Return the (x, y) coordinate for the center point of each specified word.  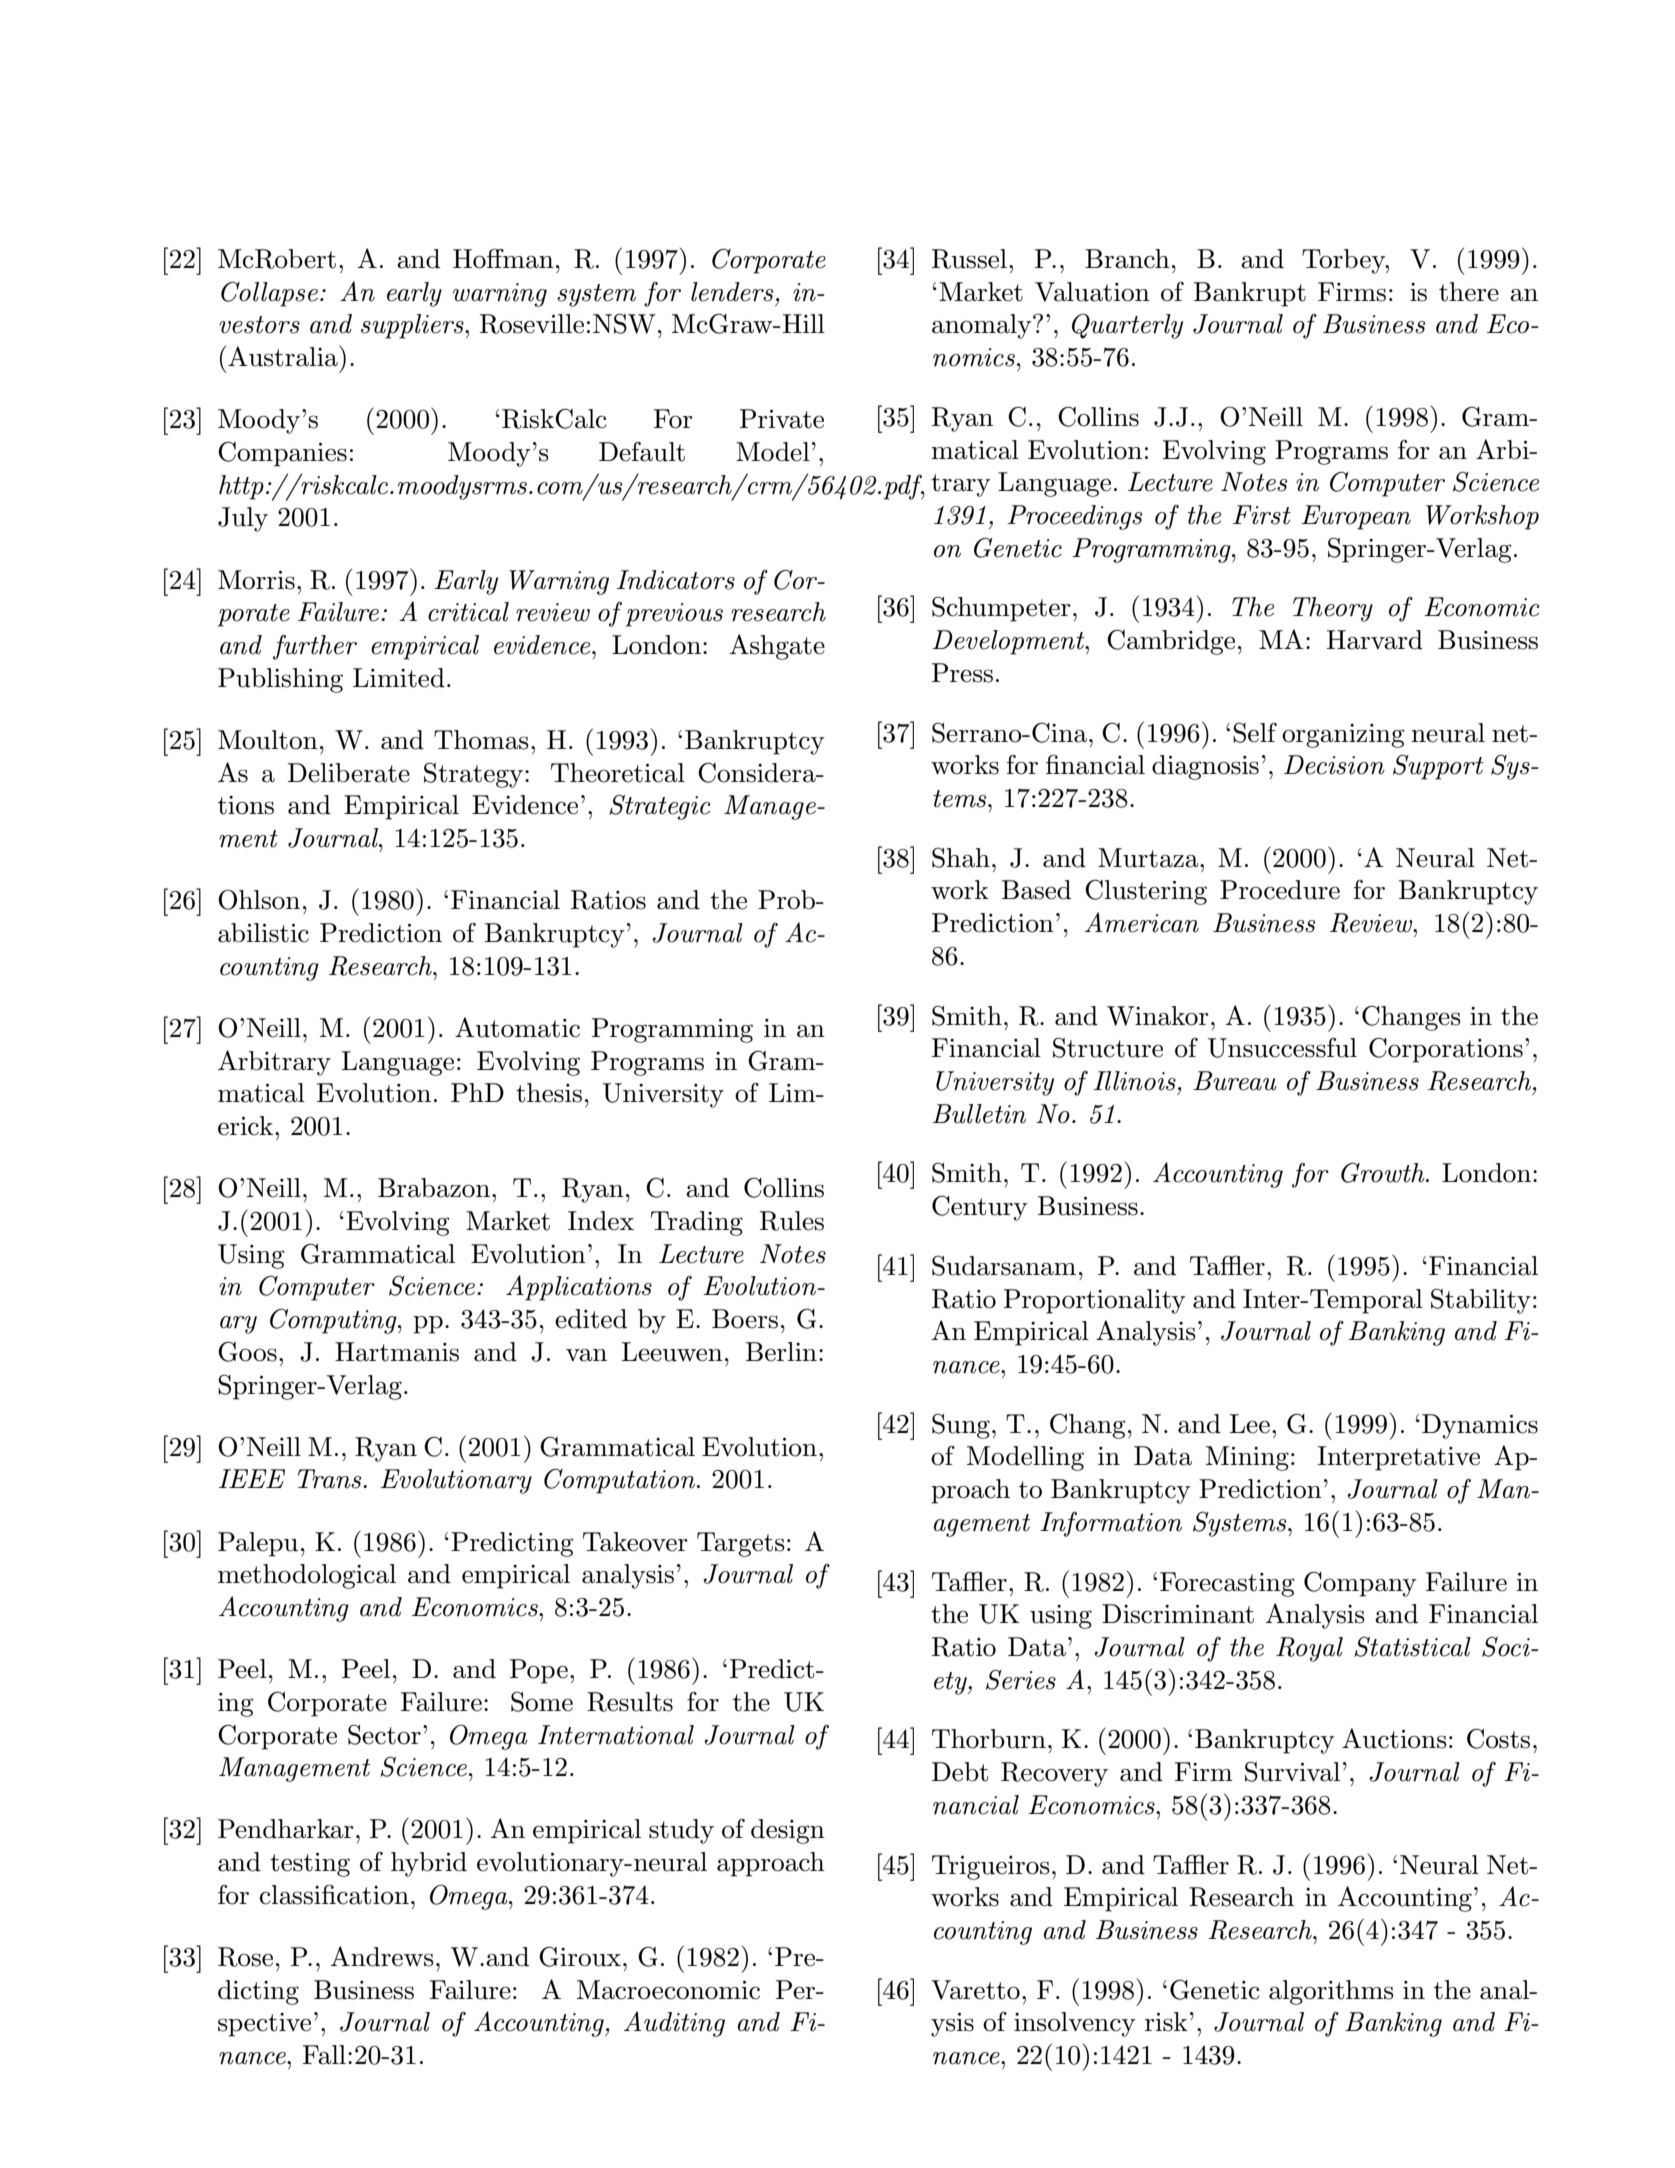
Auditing (674, 2024)
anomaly (983, 326)
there (1469, 292)
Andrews (382, 1956)
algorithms (1331, 1992)
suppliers (413, 326)
